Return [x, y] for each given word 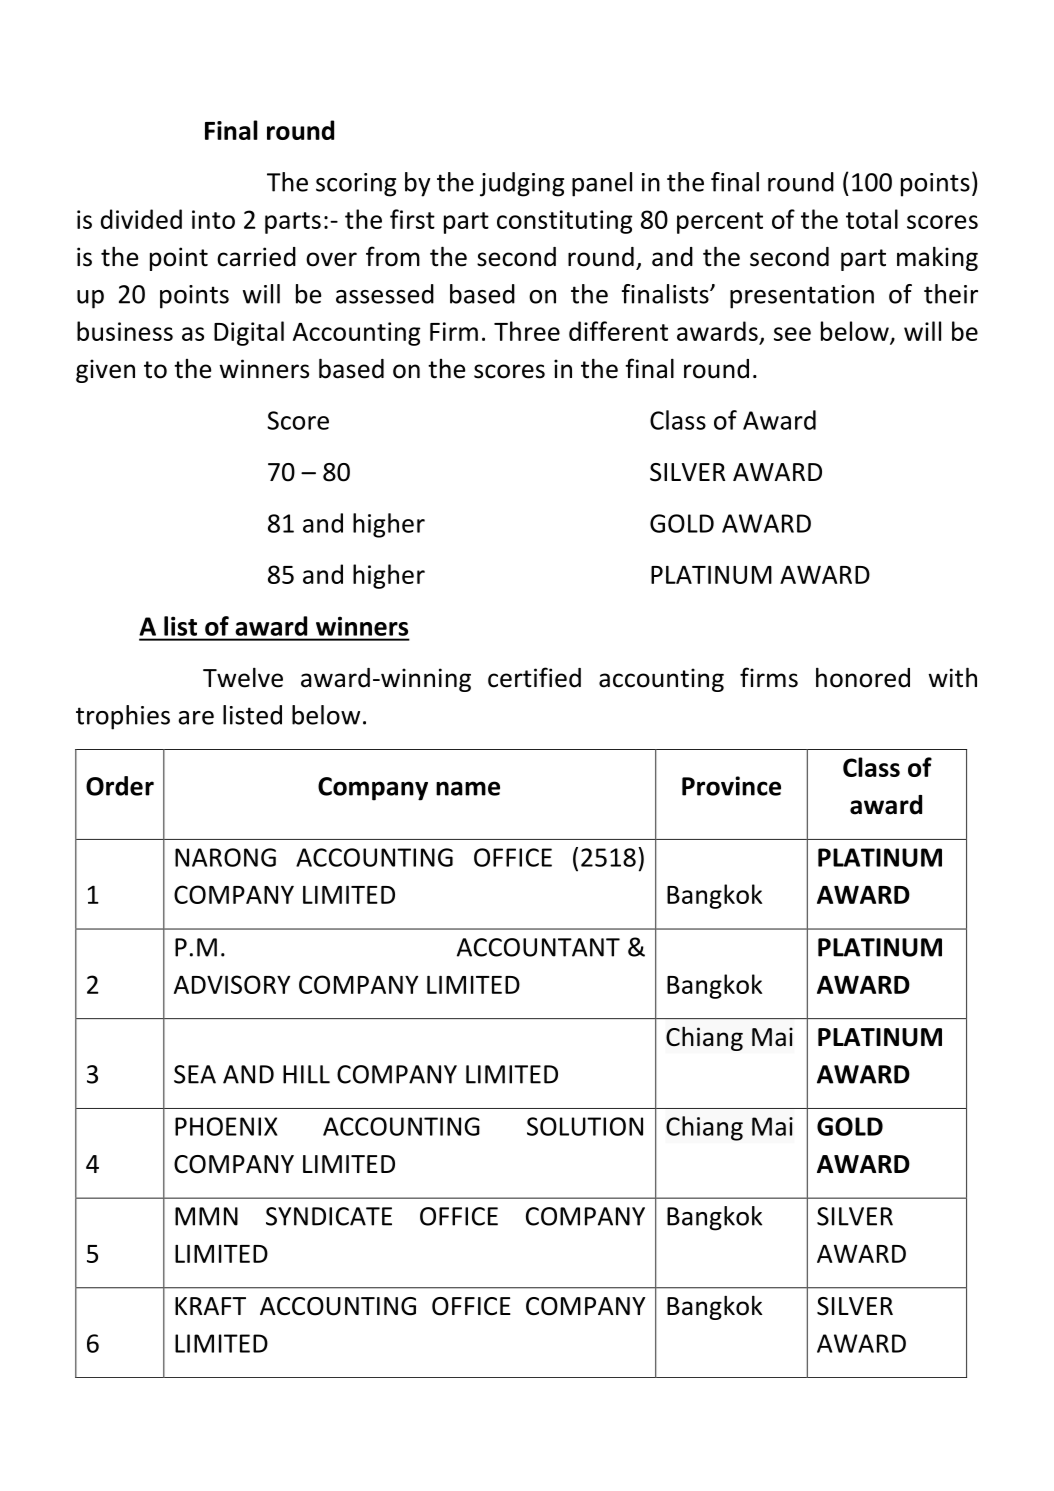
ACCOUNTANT [538, 947]
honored [863, 677]
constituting [565, 222]
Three [527, 331]
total [872, 219]
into [213, 219]
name [468, 788]
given [105, 371]
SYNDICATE [329, 1216]
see [792, 334]
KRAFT [210, 1306]
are [196, 718]
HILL [306, 1074]
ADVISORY [232, 984]
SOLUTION [585, 1126]
